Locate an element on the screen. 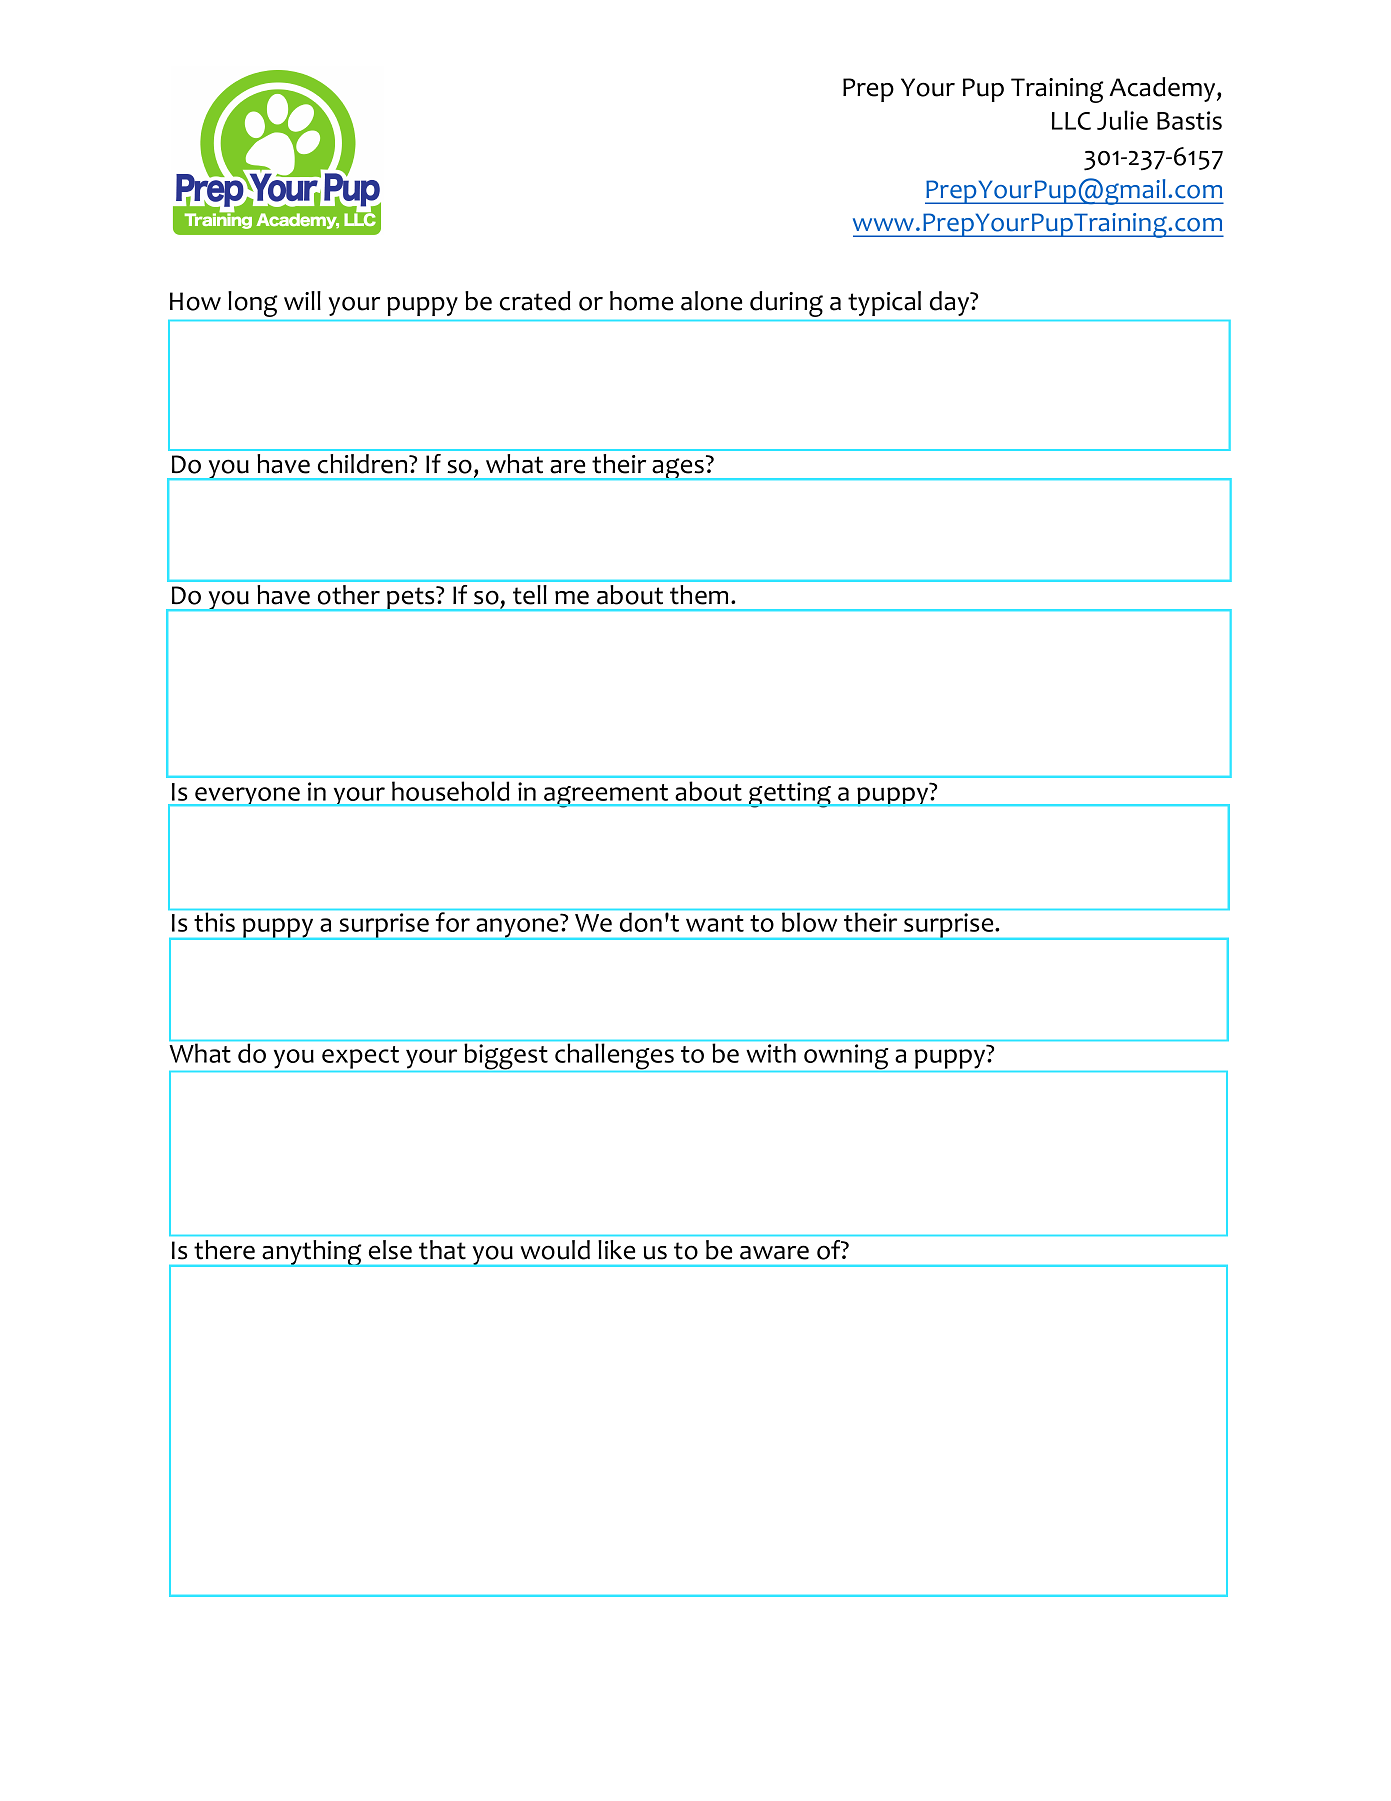  expect is located at coordinates (360, 1057).
